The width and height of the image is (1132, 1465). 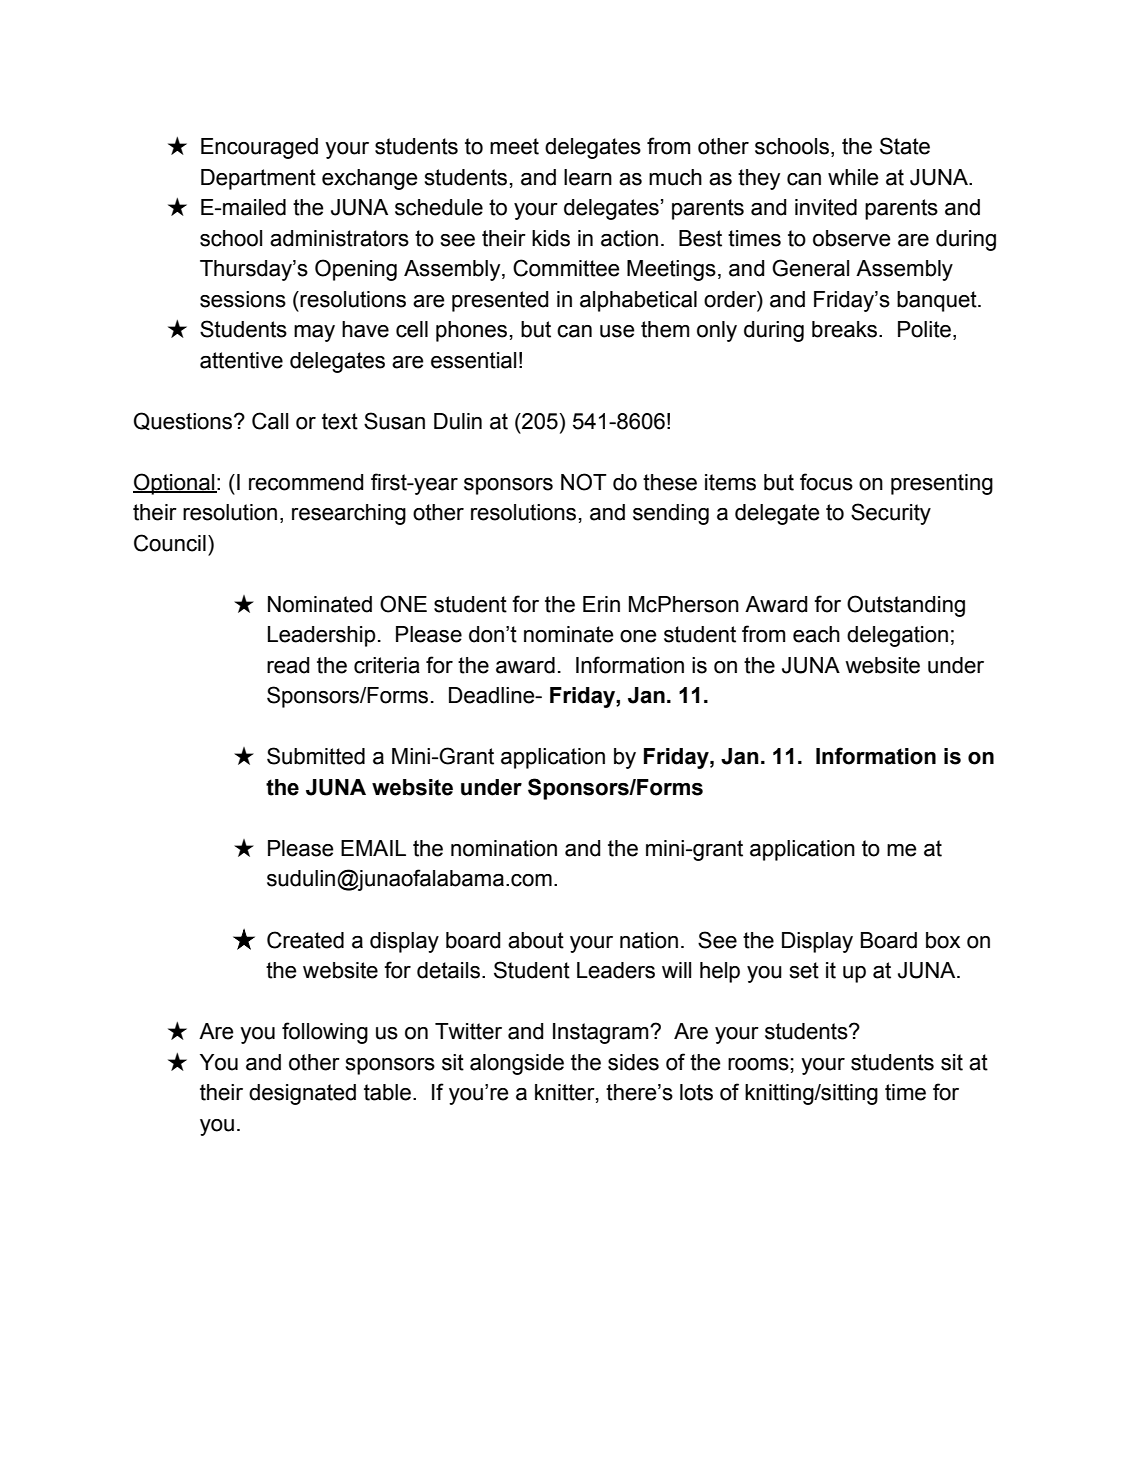 I want to click on Erin, so click(x=601, y=604).
